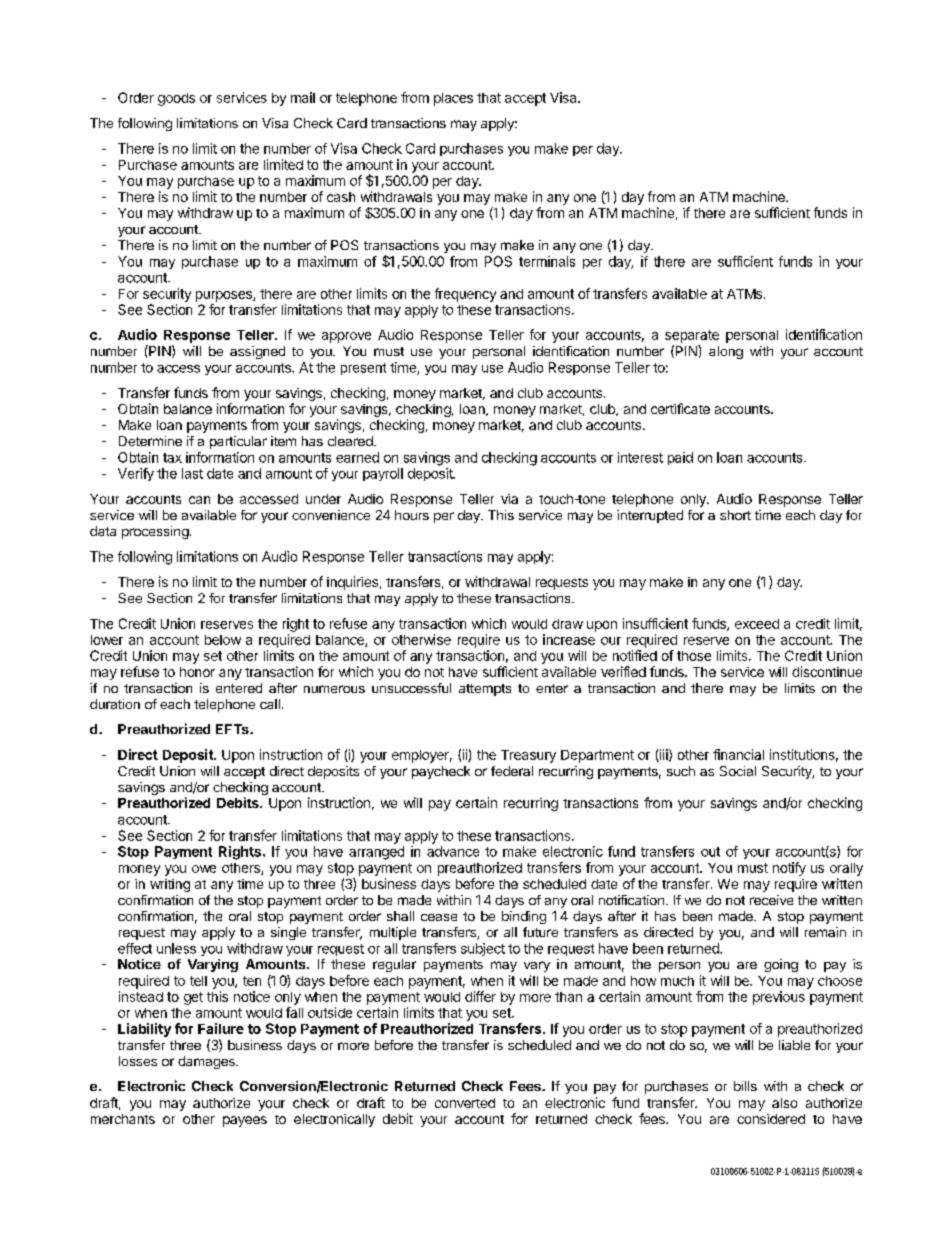  What do you see at coordinates (509, 499) in the screenshot?
I see `via` at bounding box center [509, 499].
